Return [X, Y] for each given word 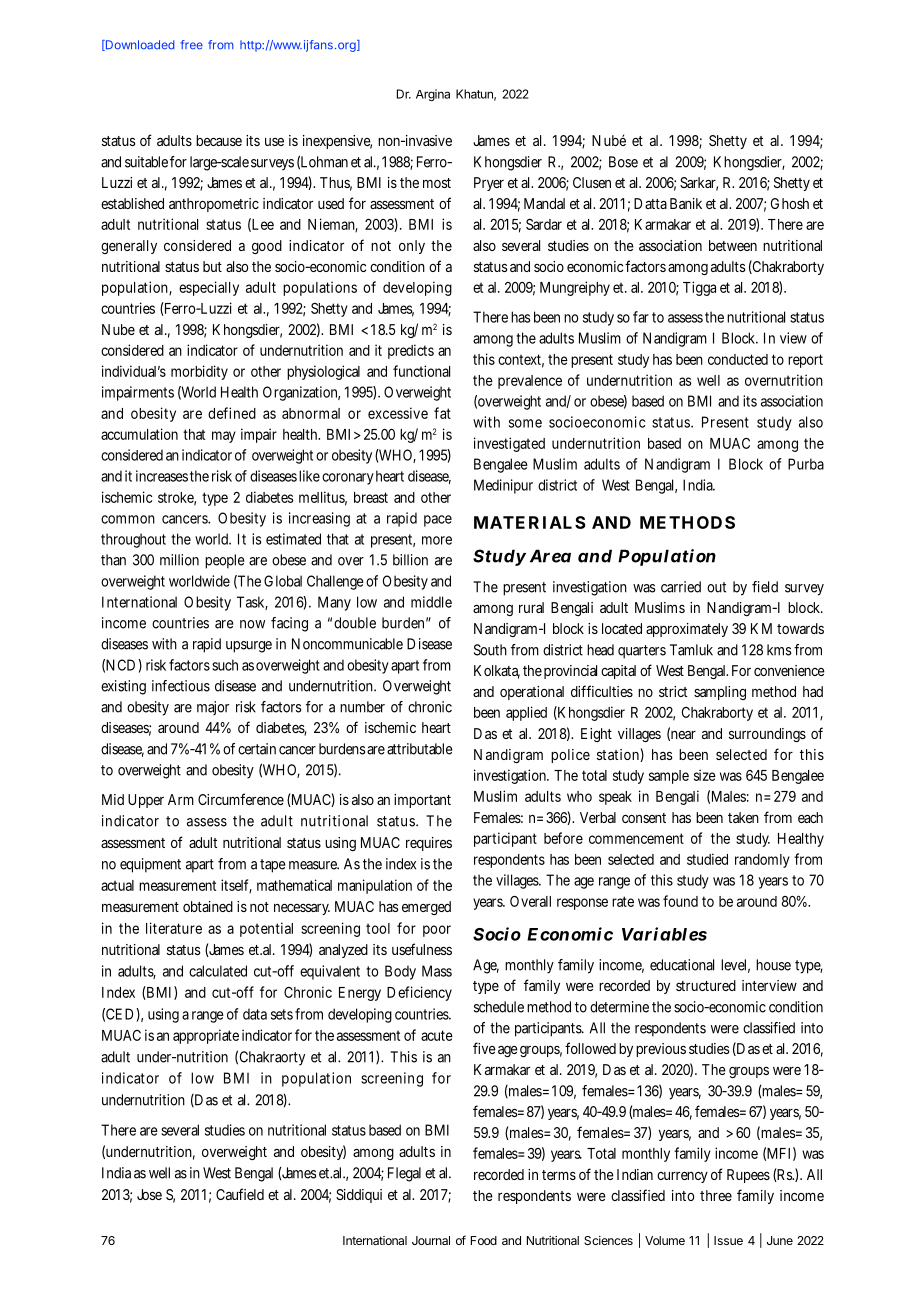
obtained [208, 906]
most [437, 183]
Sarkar [699, 184]
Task [252, 603]
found [680, 901]
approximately [687, 630]
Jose [149, 1194]
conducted [738, 359]
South [490, 650]
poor [437, 931]
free [192, 45]
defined [232, 413]
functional [421, 371]
